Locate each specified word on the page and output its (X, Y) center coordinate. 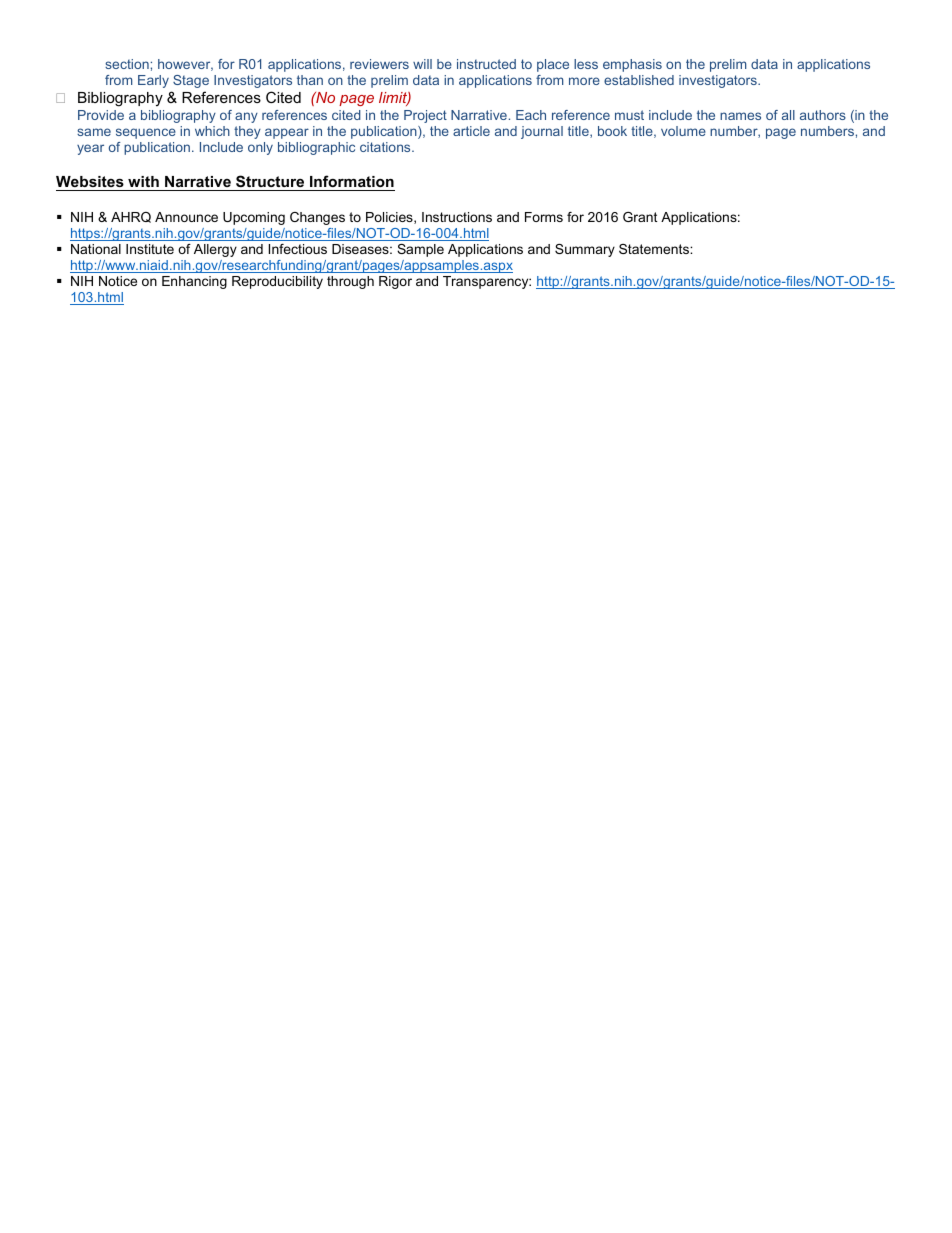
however (185, 65)
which (212, 131)
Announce (186, 217)
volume (683, 131)
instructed (486, 64)
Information (351, 183)
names (740, 116)
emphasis (632, 65)
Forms (544, 217)
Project (425, 116)
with (143, 183)
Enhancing (194, 282)
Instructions (457, 217)
